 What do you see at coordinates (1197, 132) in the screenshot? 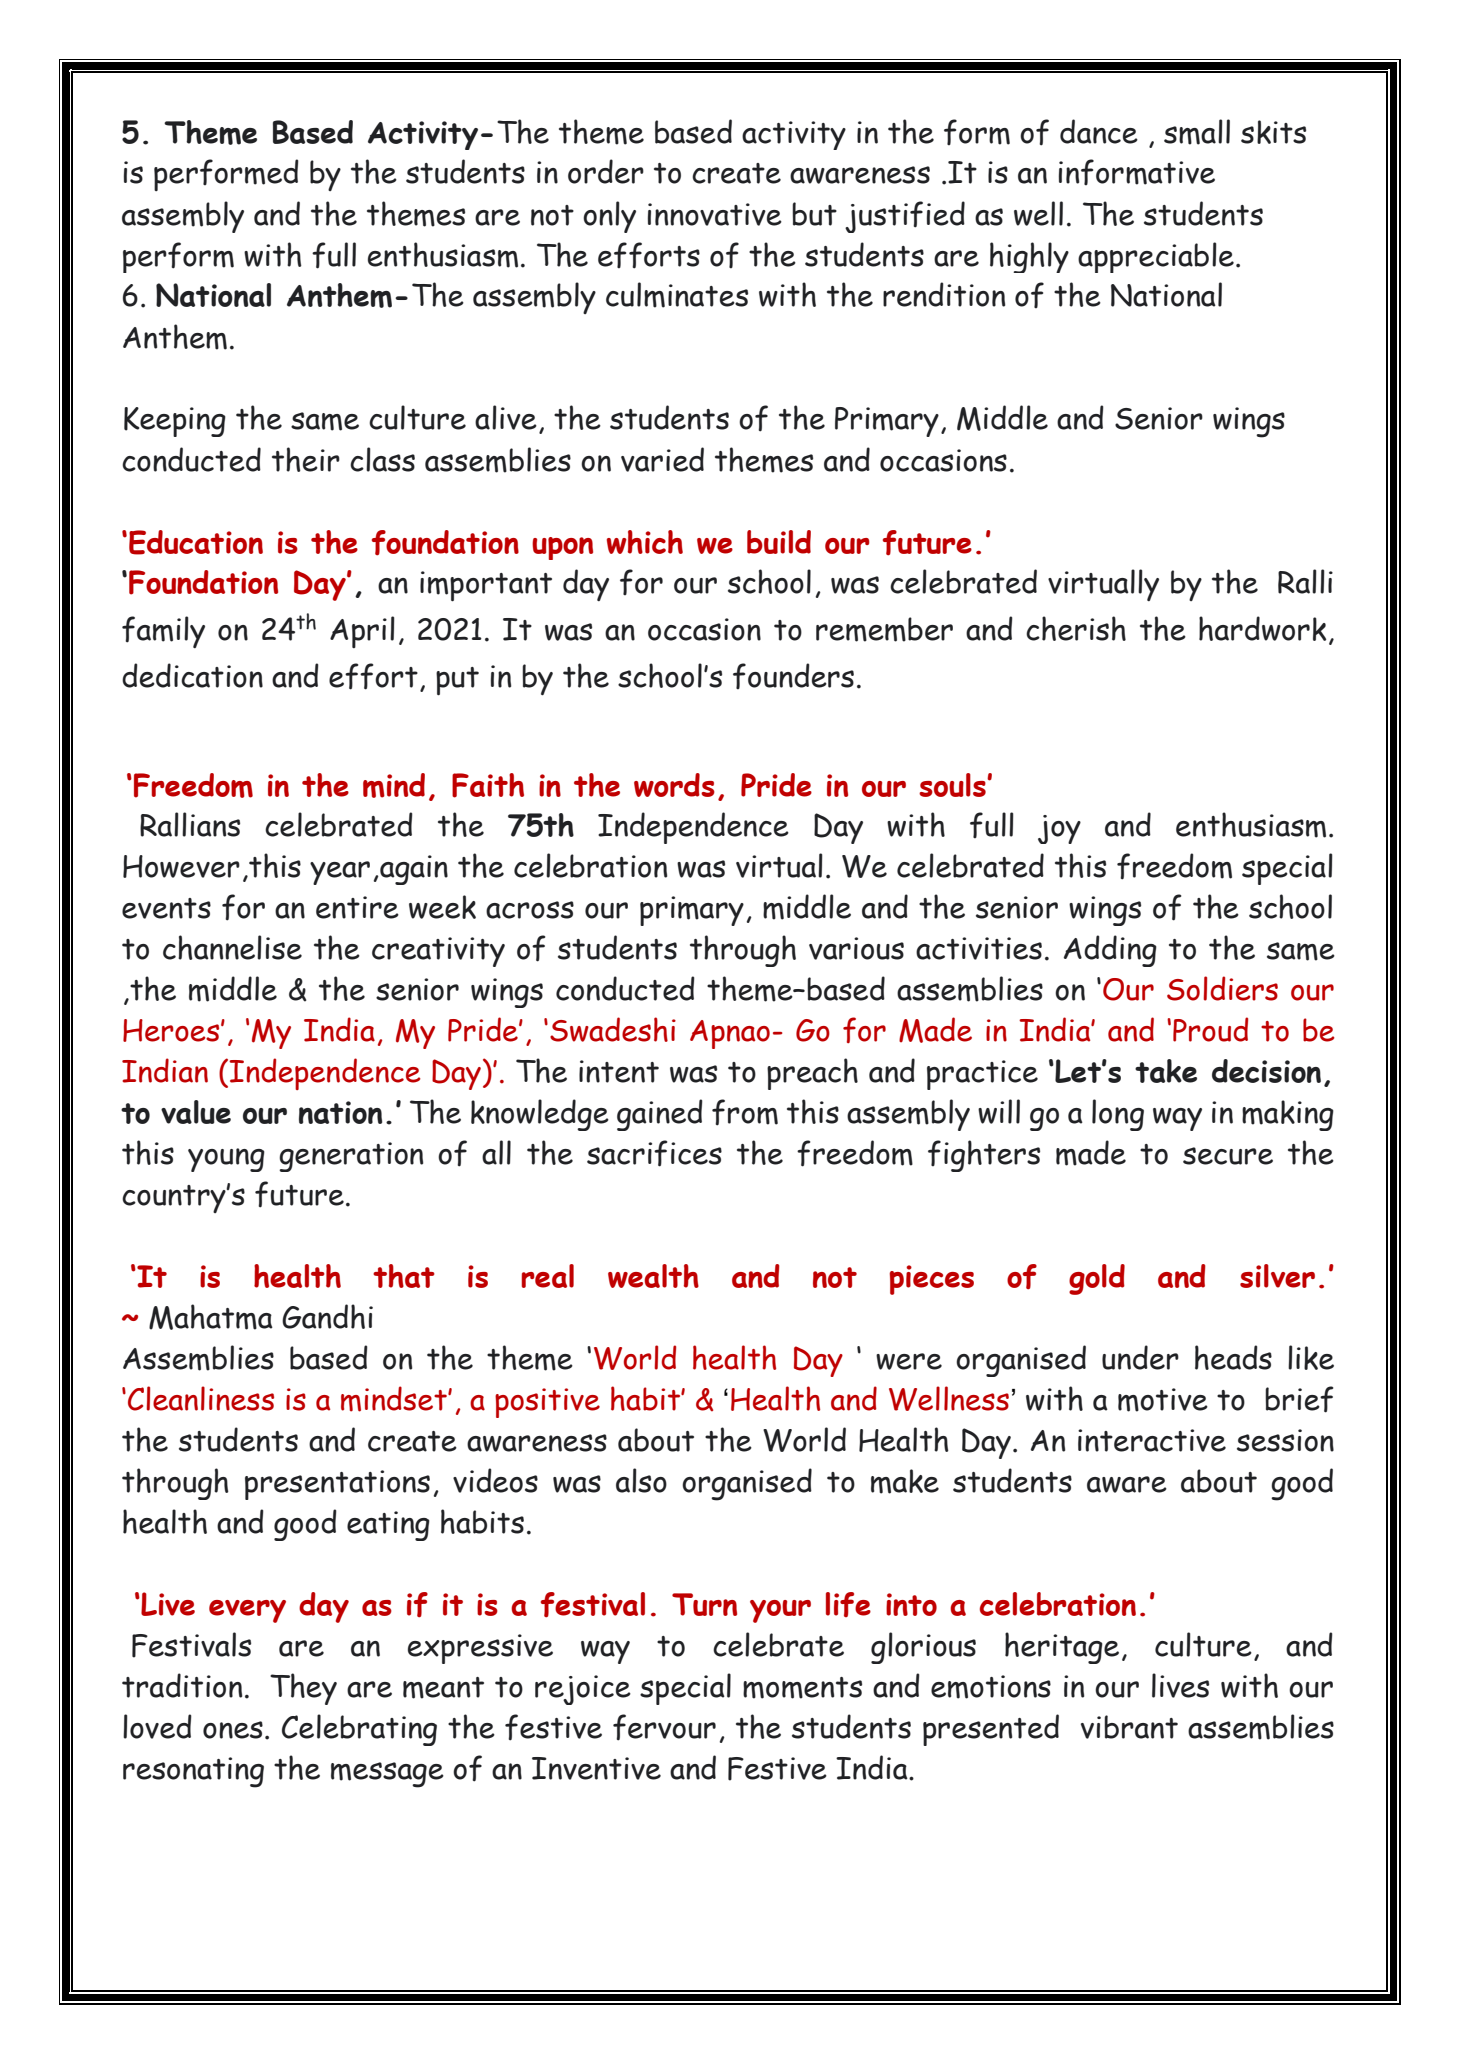
I see `small` at bounding box center [1197, 132].
